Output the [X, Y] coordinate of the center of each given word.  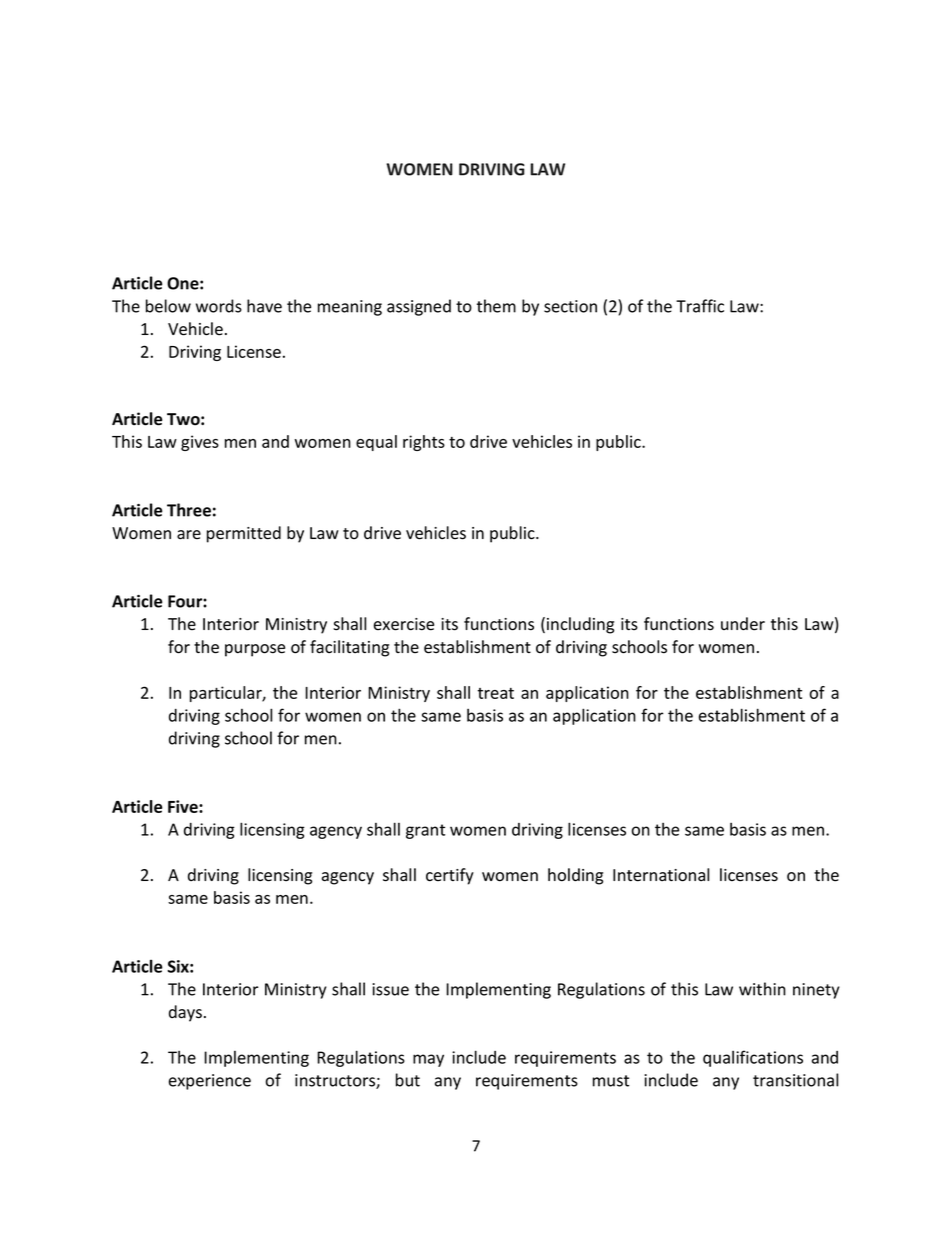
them [496, 306]
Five [184, 806]
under [743, 624]
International [661, 875]
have [264, 306]
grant [425, 831]
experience [210, 1082]
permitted [244, 534]
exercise [404, 624]
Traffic [700, 306]
